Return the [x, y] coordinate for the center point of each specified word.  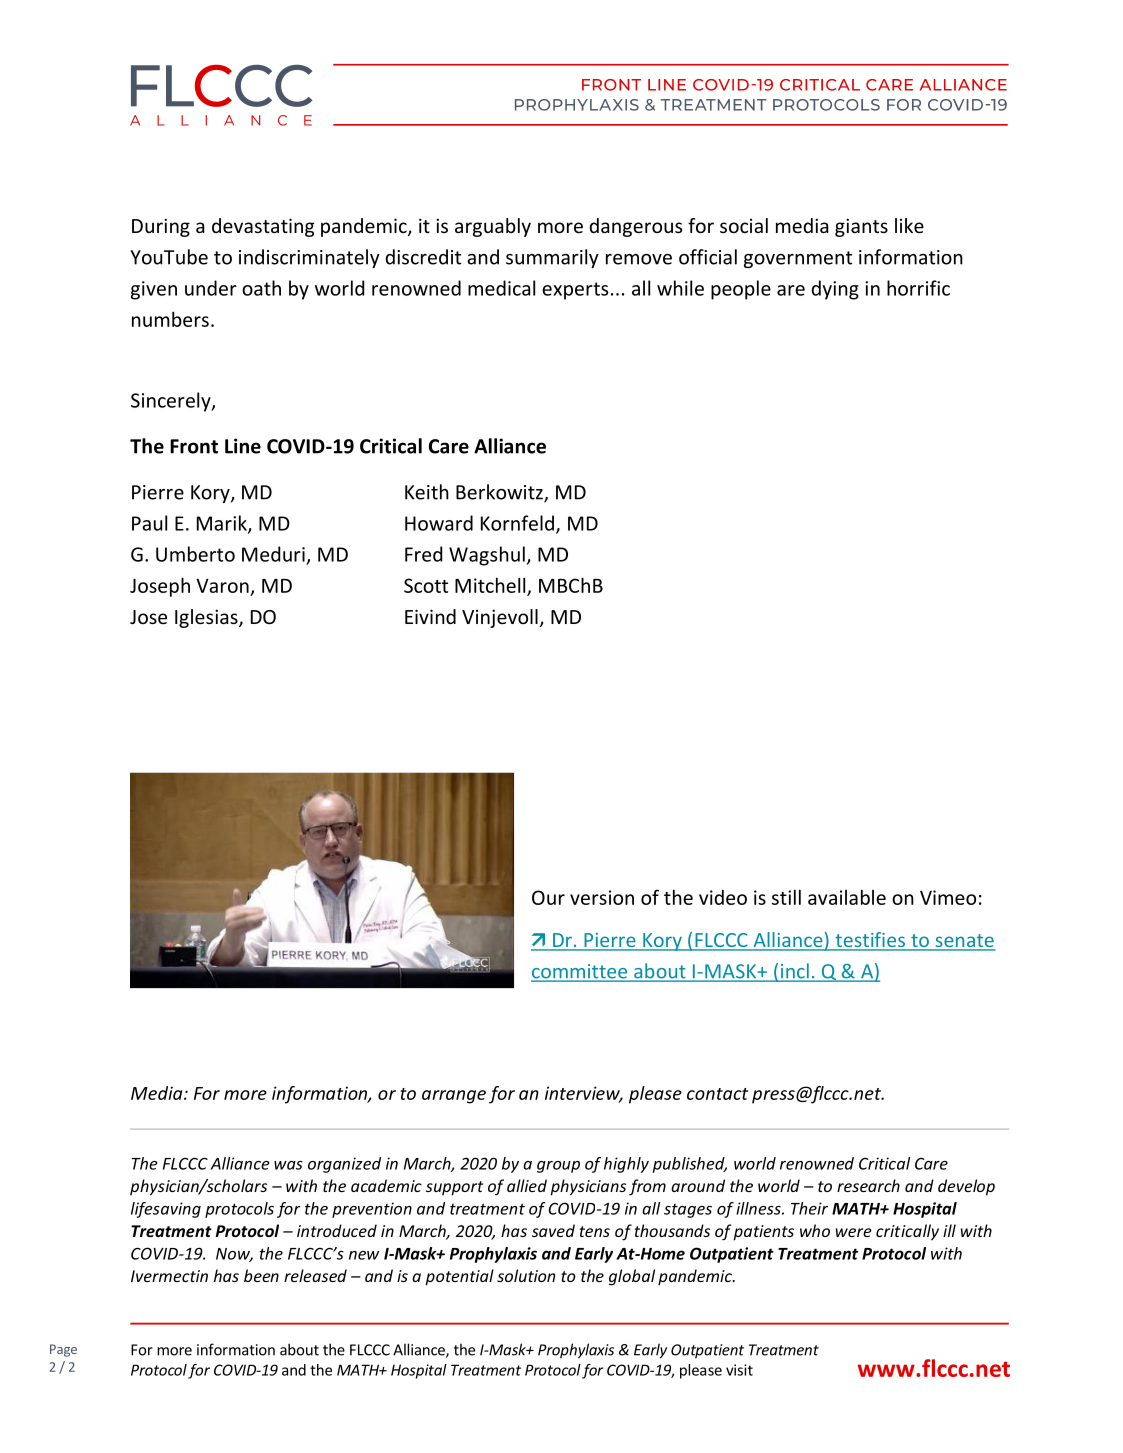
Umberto [195, 554]
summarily [552, 258]
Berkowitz [500, 493]
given [154, 290]
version [602, 897]
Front [194, 446]
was [288, 1165]
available [847, 897]
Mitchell [491, 586]
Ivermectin [169, 1276]
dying [835, 290]
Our [548, 897]
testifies [870, 941]
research [868, 1185]
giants [861, 227]
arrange [454, 1097]
